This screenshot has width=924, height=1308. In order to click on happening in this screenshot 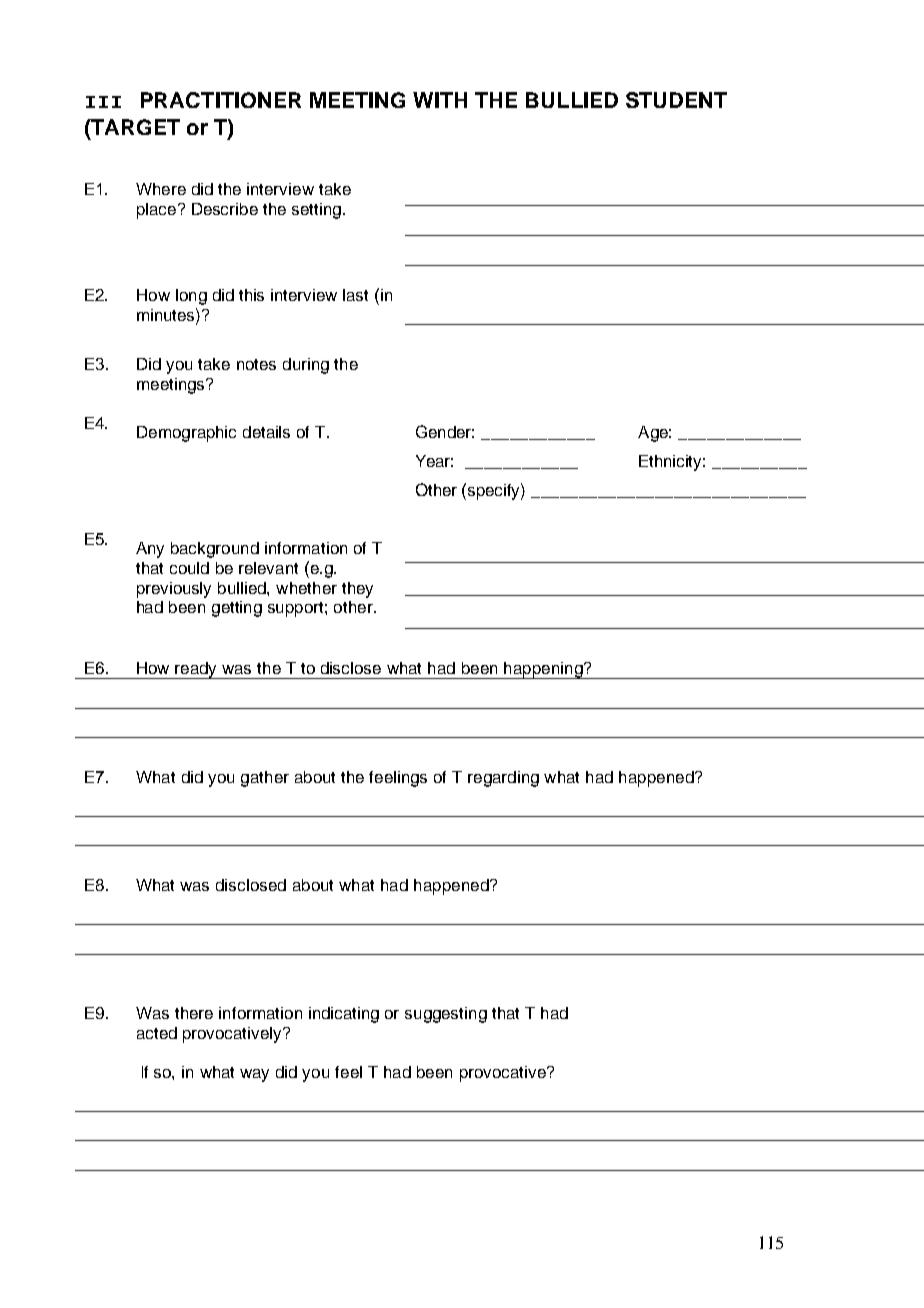, I will do `click(543, 670)`.
